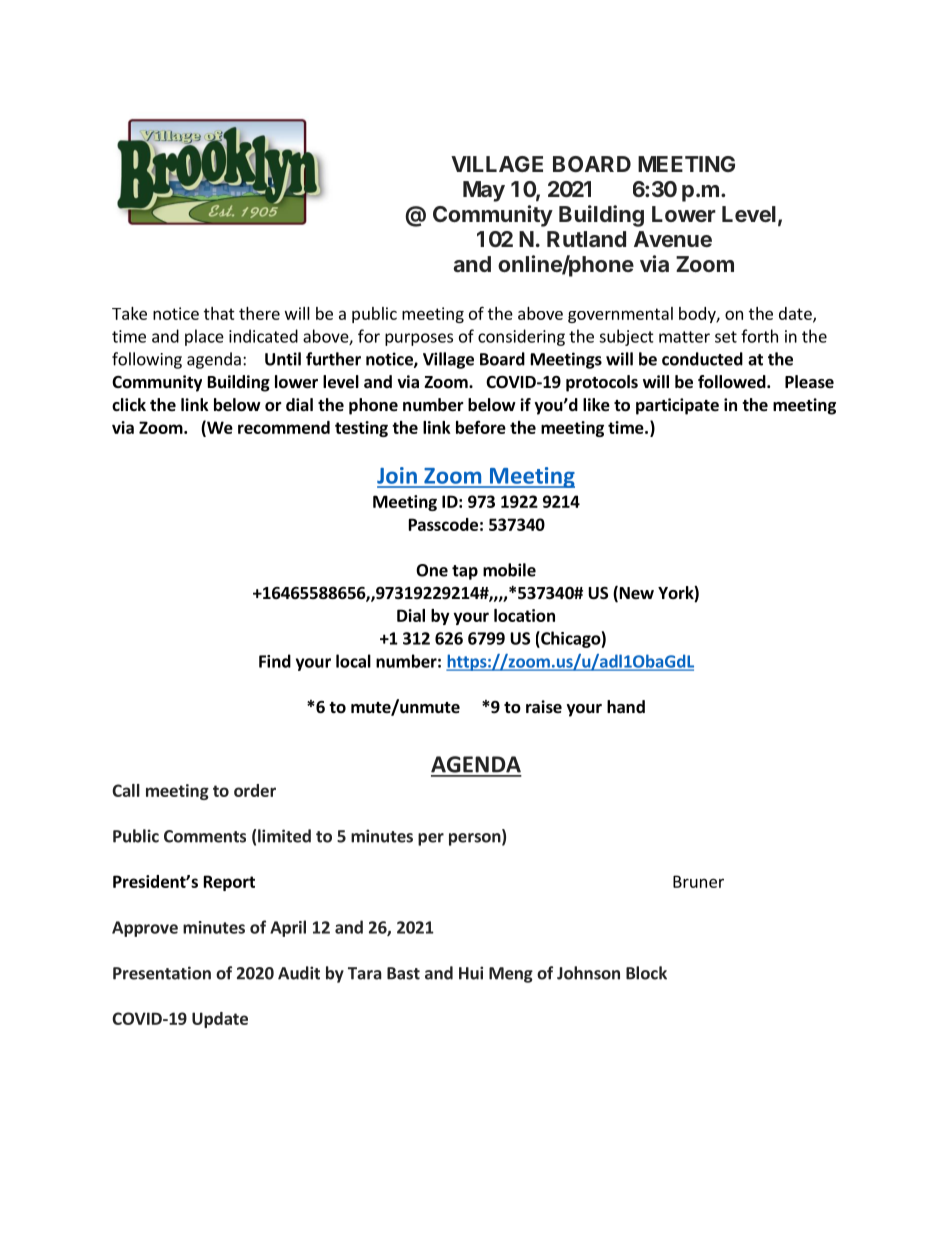 The width and height of the page is (952, 1233). I want to click on Presentation, so click(162, 973).
